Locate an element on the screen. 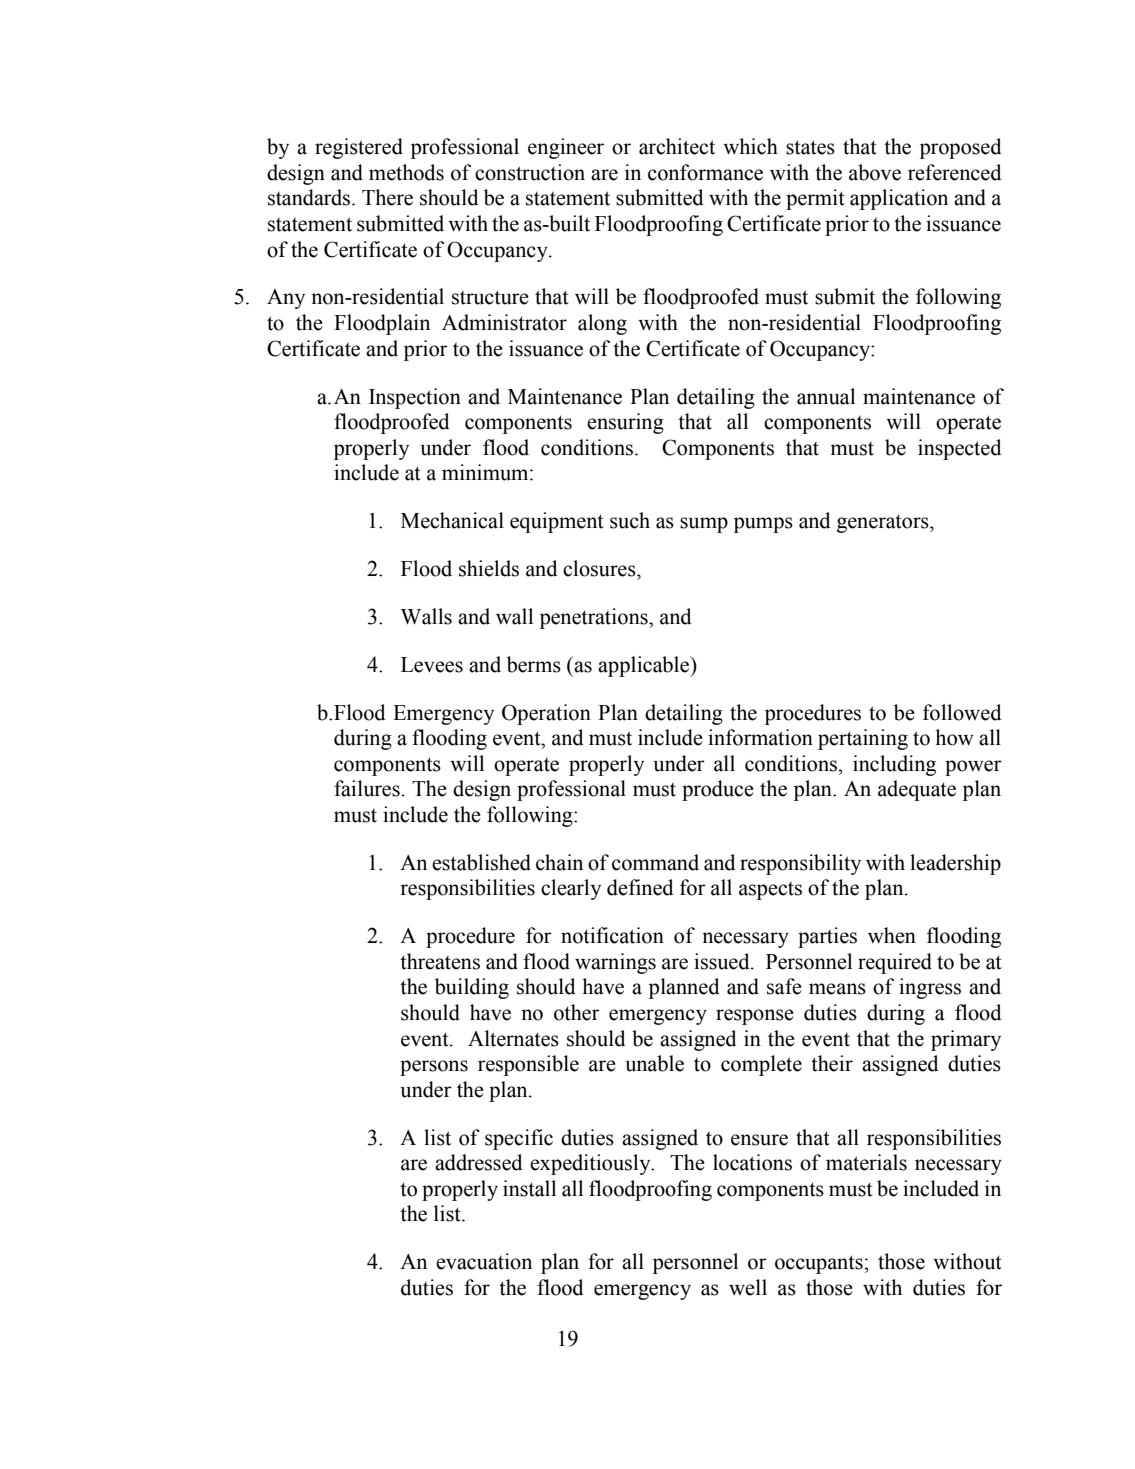  expeditiously is located at coordinates (591, 1164).
